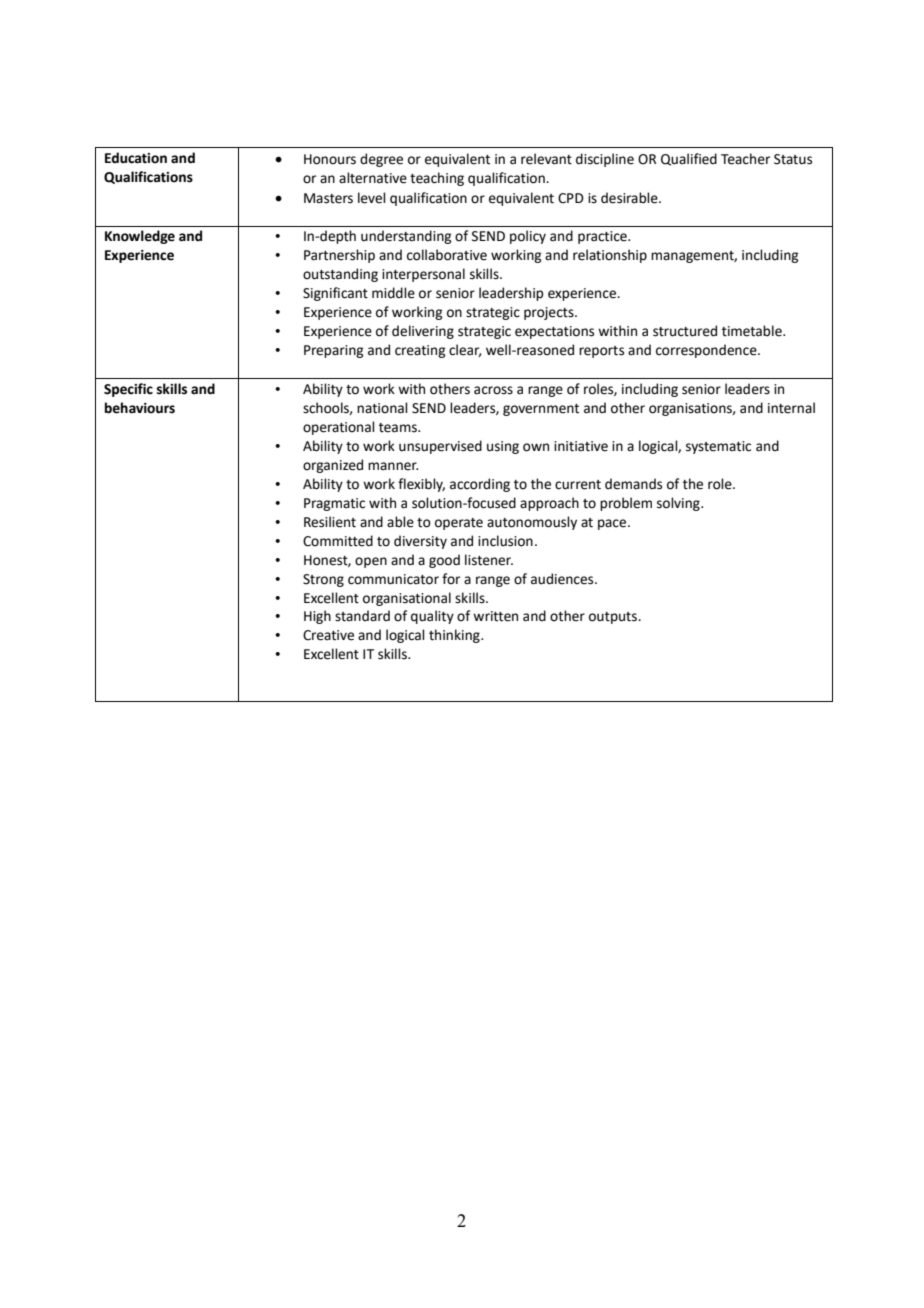 The width and height of the screenshot is (924, 1308). What do you see at coordinates (432, 617) in the screenshot?
I see `quality` at bounding box center [432, 617].
